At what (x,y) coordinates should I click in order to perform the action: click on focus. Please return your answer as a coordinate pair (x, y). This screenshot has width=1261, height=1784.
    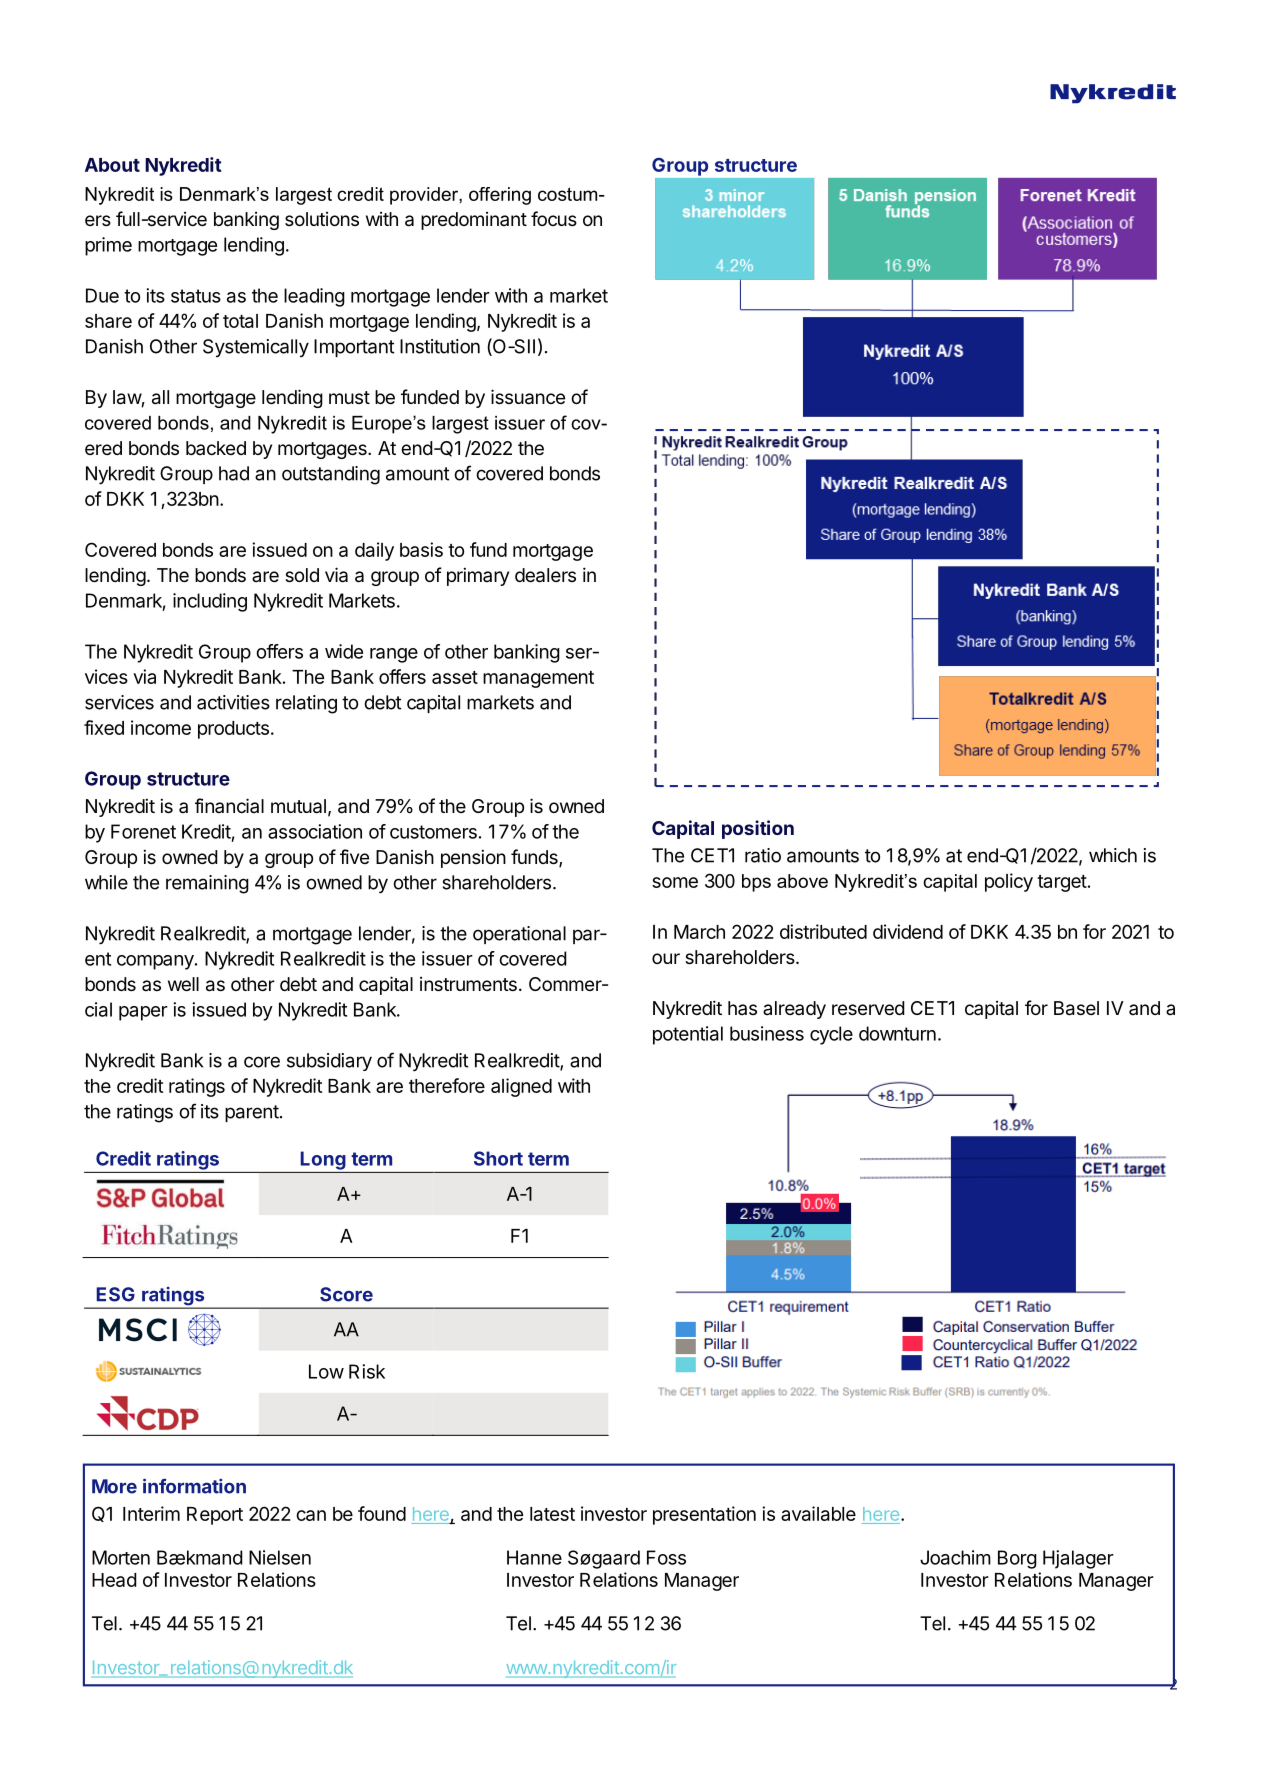
    Looking at the image, I should click on (554, 218).
